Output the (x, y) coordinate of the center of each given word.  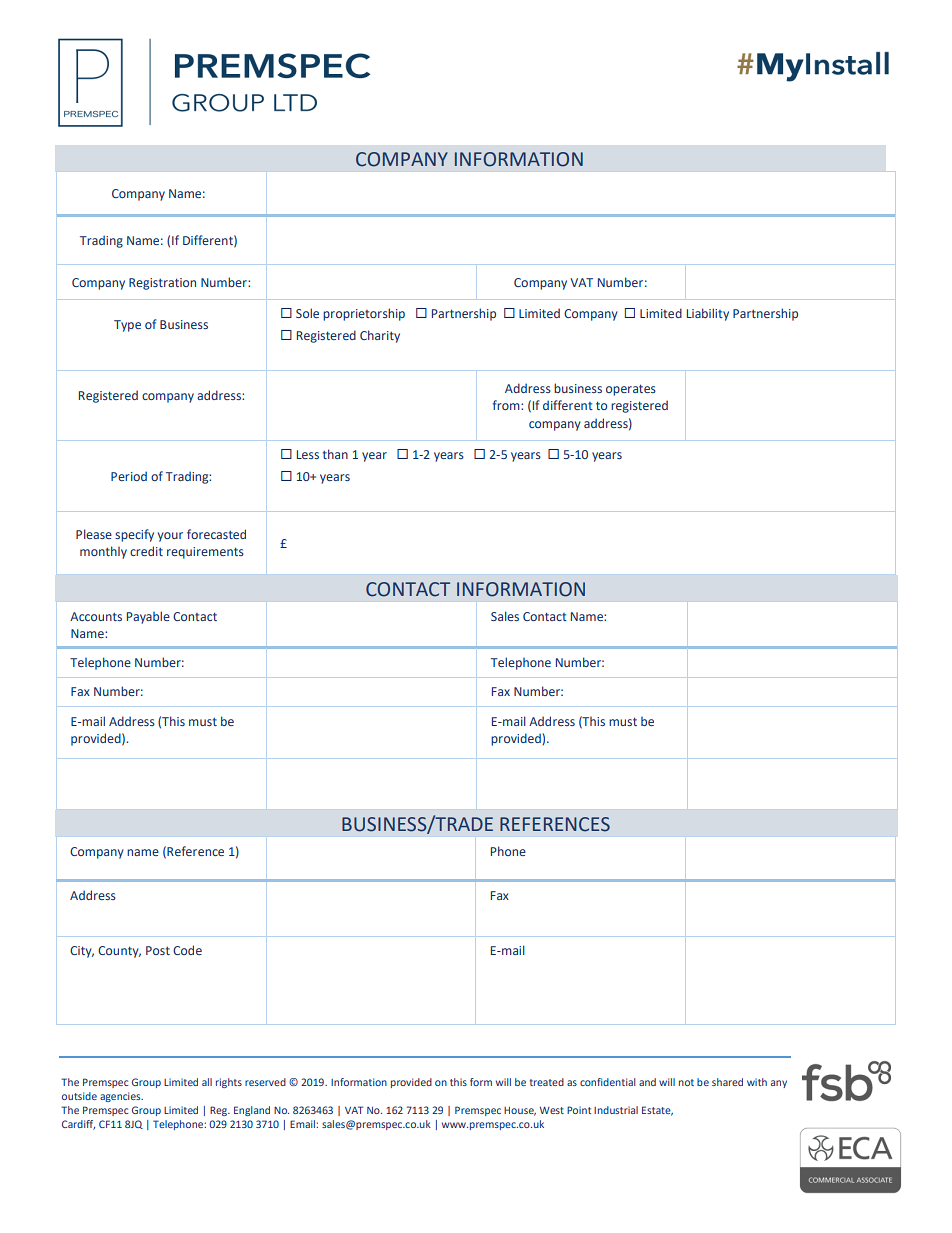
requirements (205, 553)
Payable (148, 617)
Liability (708, 314)
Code (187, 950)
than (335, 454)
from (507, 405)
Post (158, 950)
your (170, 537)
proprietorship (364, 314)
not (686, 1082)
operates (631, 390)
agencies (121, 1097)
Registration (162, 284)
